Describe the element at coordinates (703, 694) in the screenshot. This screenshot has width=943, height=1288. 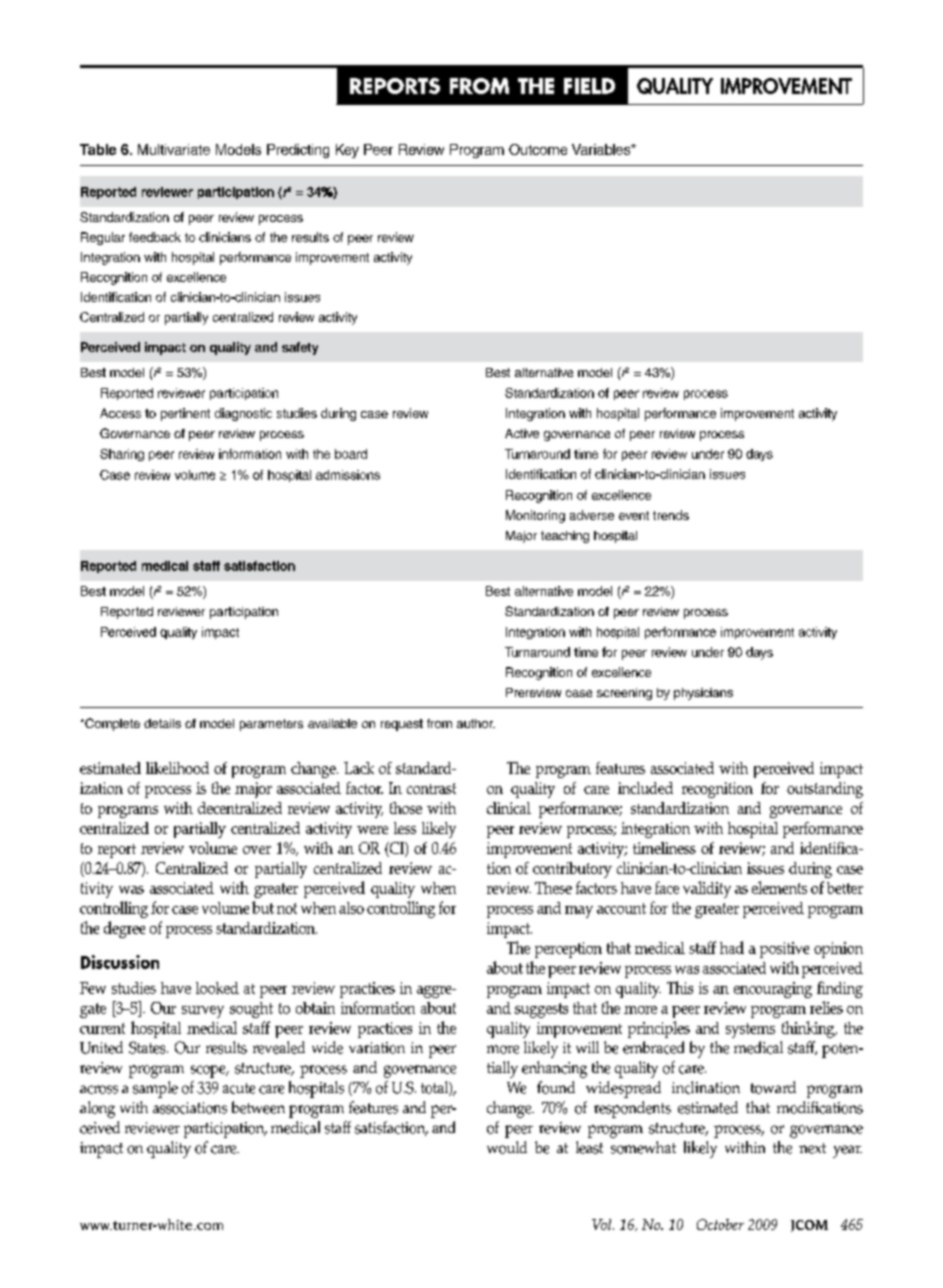
I see `physicians` at that location.
